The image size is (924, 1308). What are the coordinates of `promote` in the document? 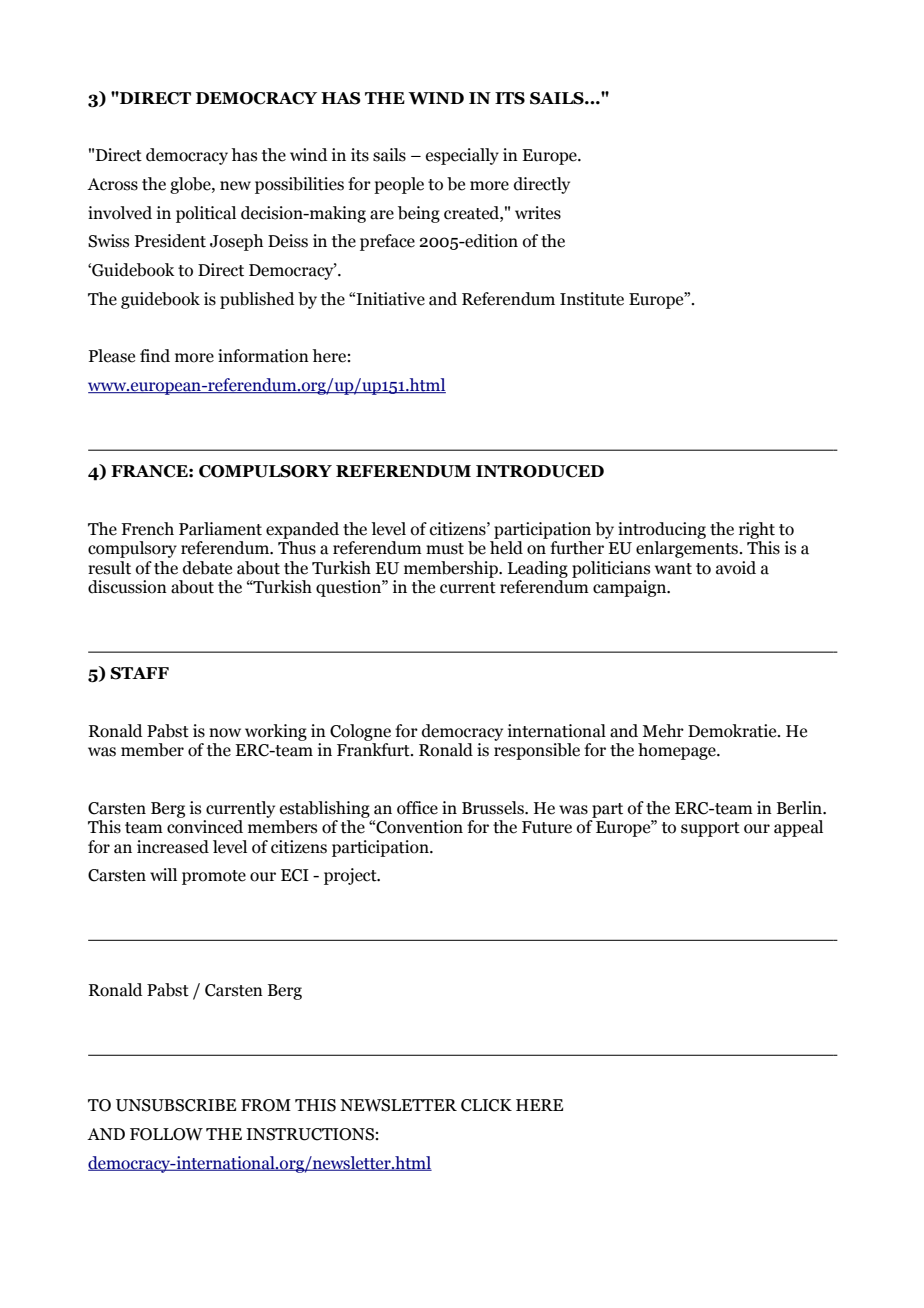 It's located at (214, 877).
